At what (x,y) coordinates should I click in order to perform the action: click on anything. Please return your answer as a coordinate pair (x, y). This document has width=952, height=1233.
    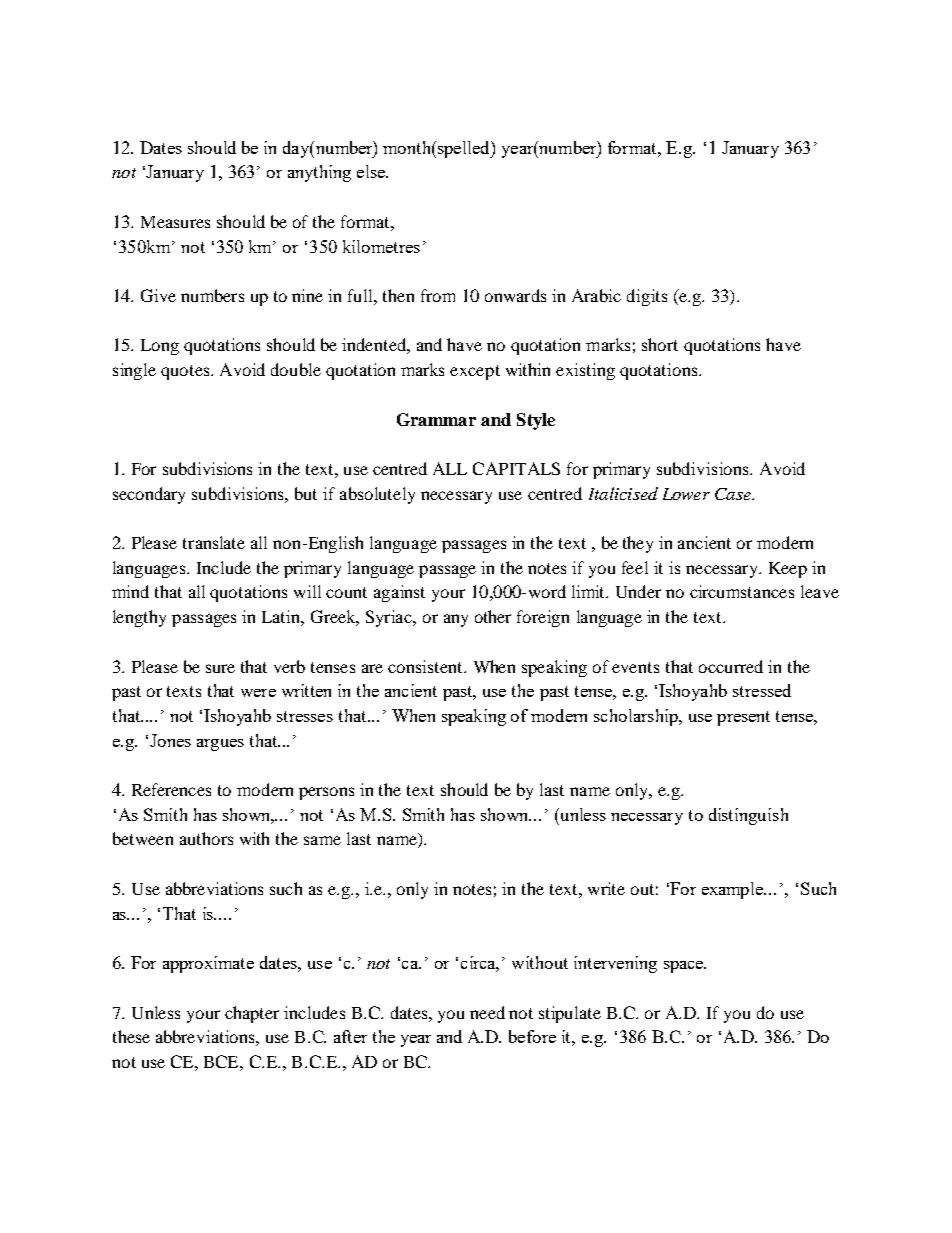
    Looking at the image, I should click on (319, 173).
